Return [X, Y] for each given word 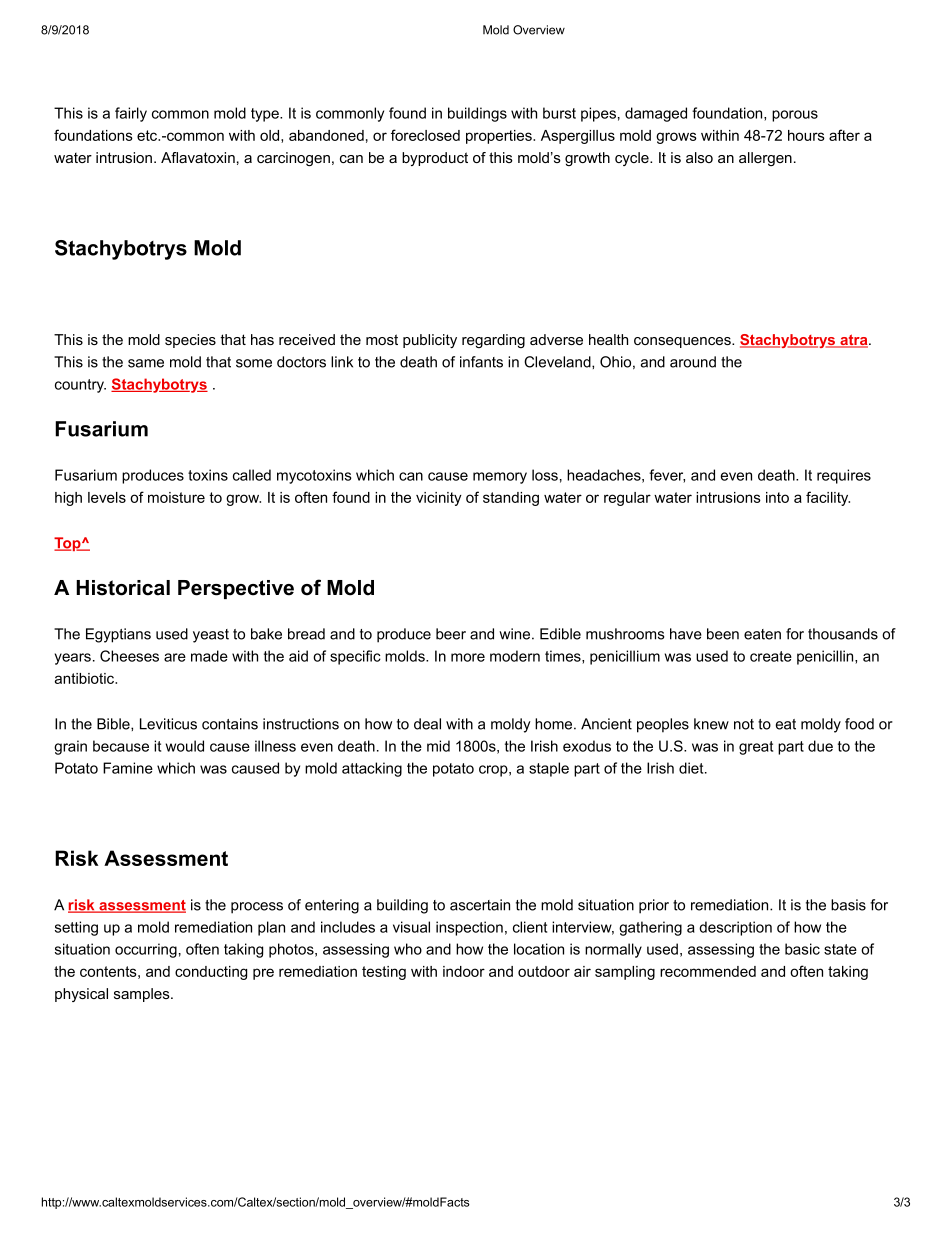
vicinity [439, 499]
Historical [123, 588]
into [777, 497]
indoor [464, 971]
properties [500, 137]
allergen [765, 159]
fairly [131, 114]
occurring [146, 950]
